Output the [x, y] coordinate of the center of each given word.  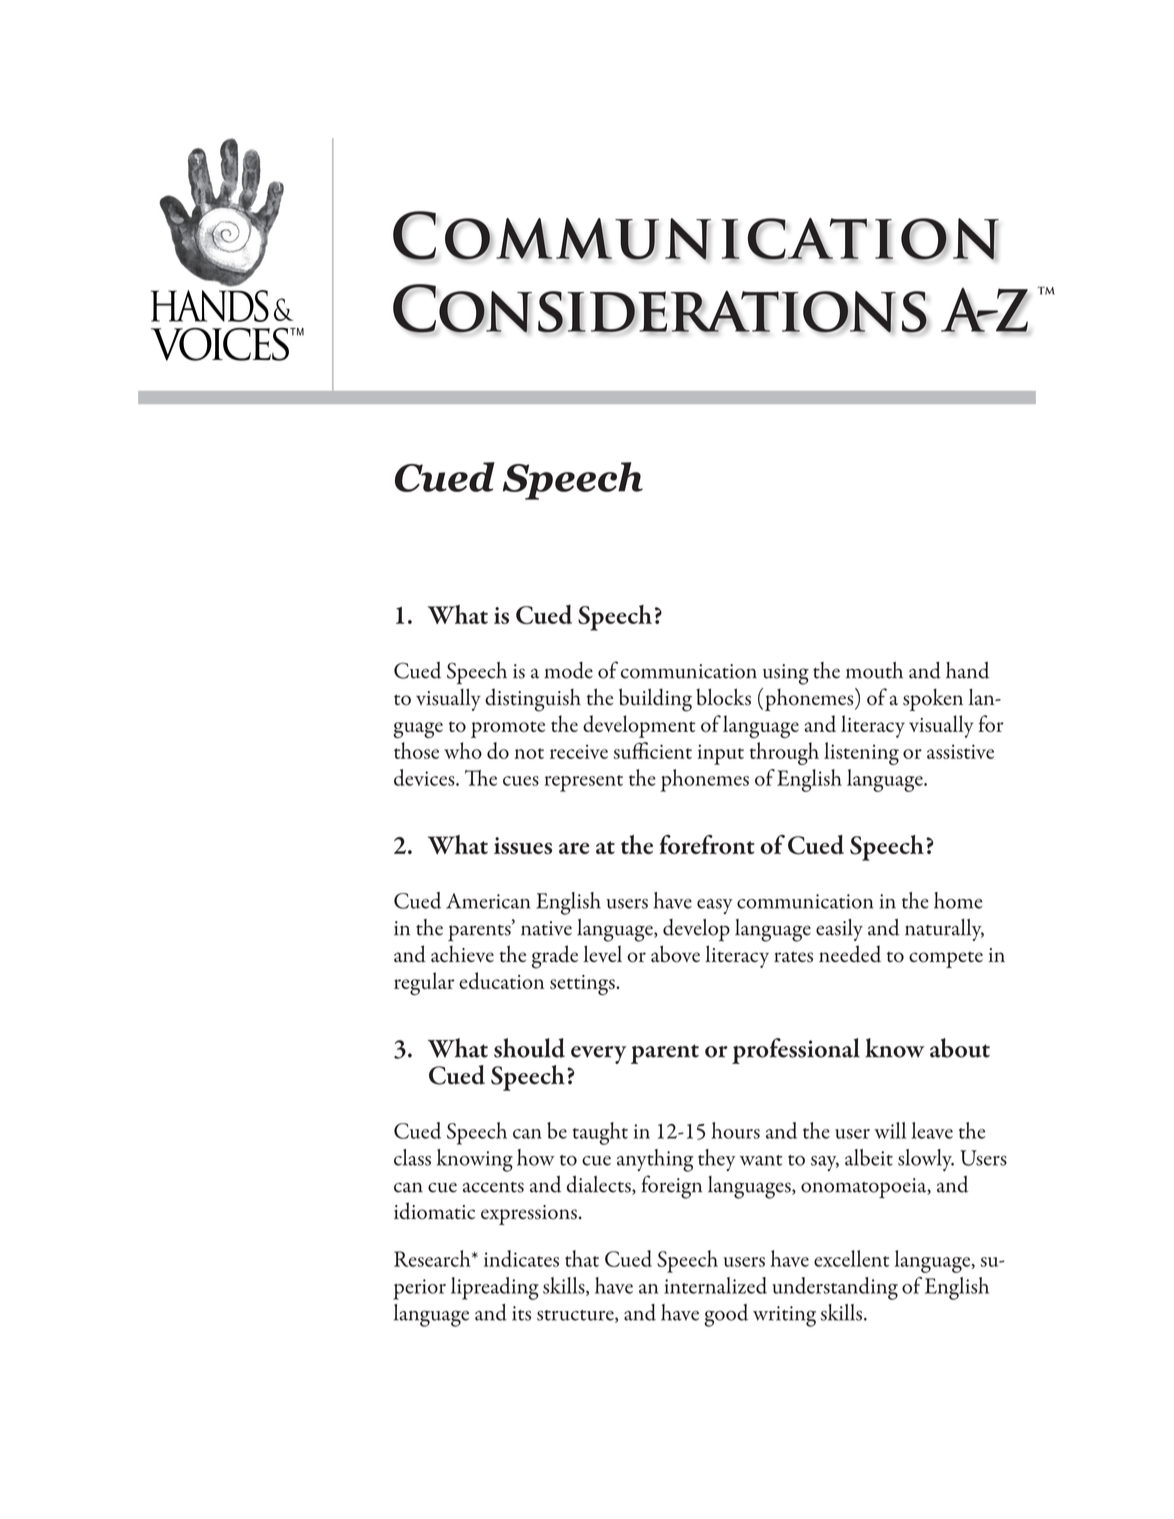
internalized [715, 1285]
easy [715, 906]
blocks [723, 697]
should [529, 1048]
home [958, 900]
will [890, 1130]
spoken [933, 699]
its [521, 1313]
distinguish [533, 700]
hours [736, 1130]
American [488, 901]
